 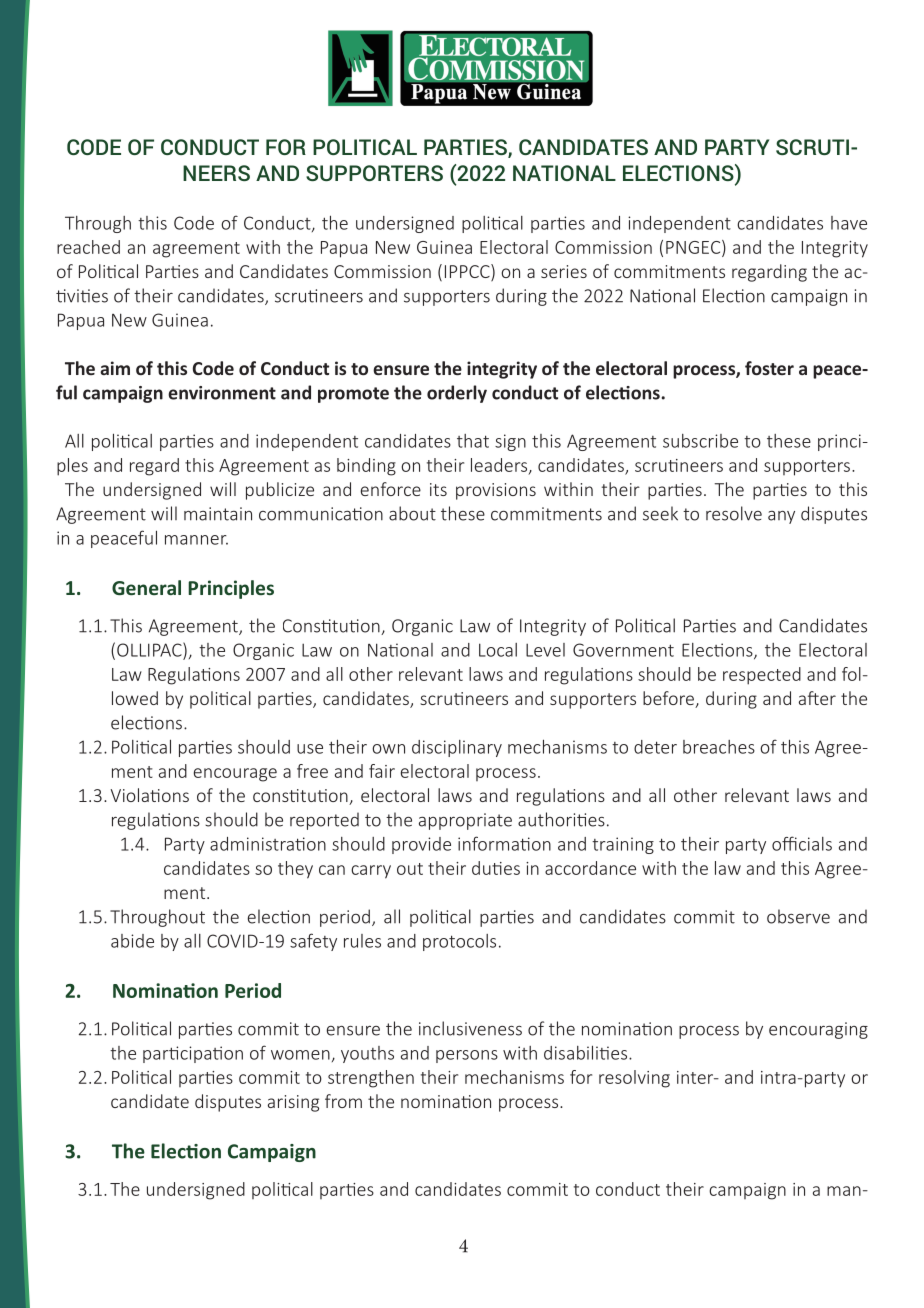 What do you see at coordinates (235, 775) in the screenshot?
I see `encourage` at bounding box center [235, 775].
